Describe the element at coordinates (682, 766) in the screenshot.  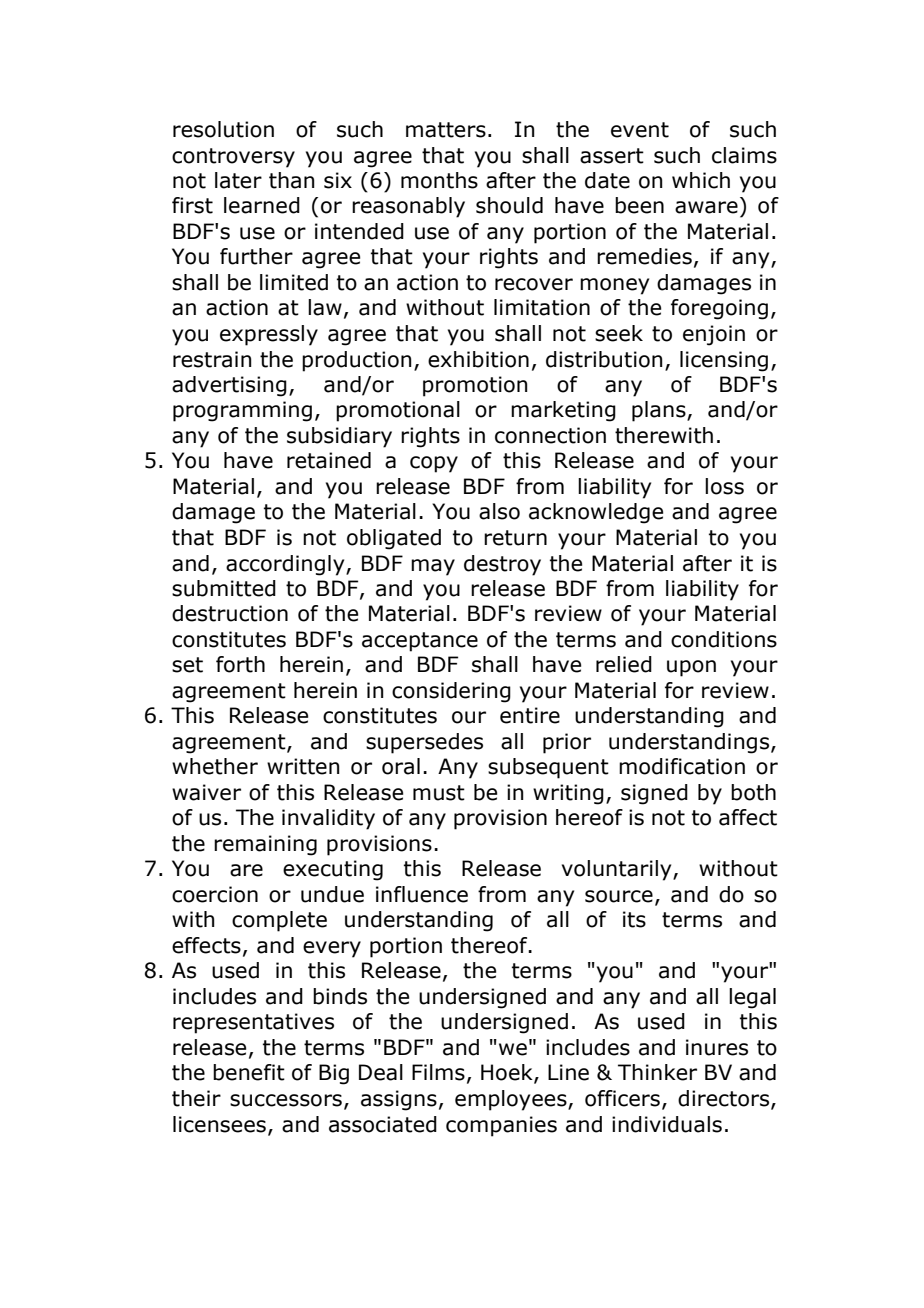
I see `modification` at that location.
